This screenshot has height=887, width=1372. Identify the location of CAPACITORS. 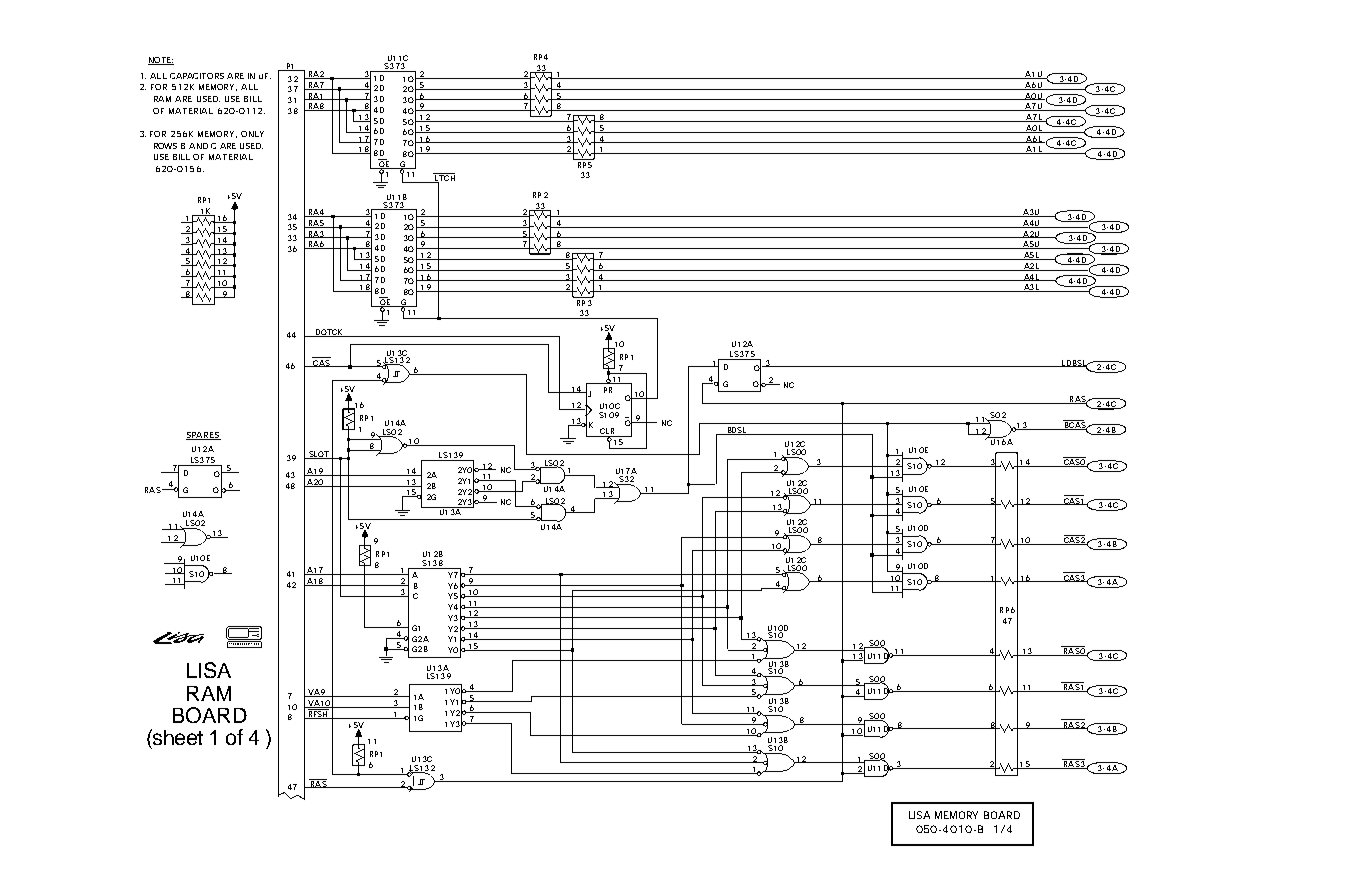
(197, 76).
